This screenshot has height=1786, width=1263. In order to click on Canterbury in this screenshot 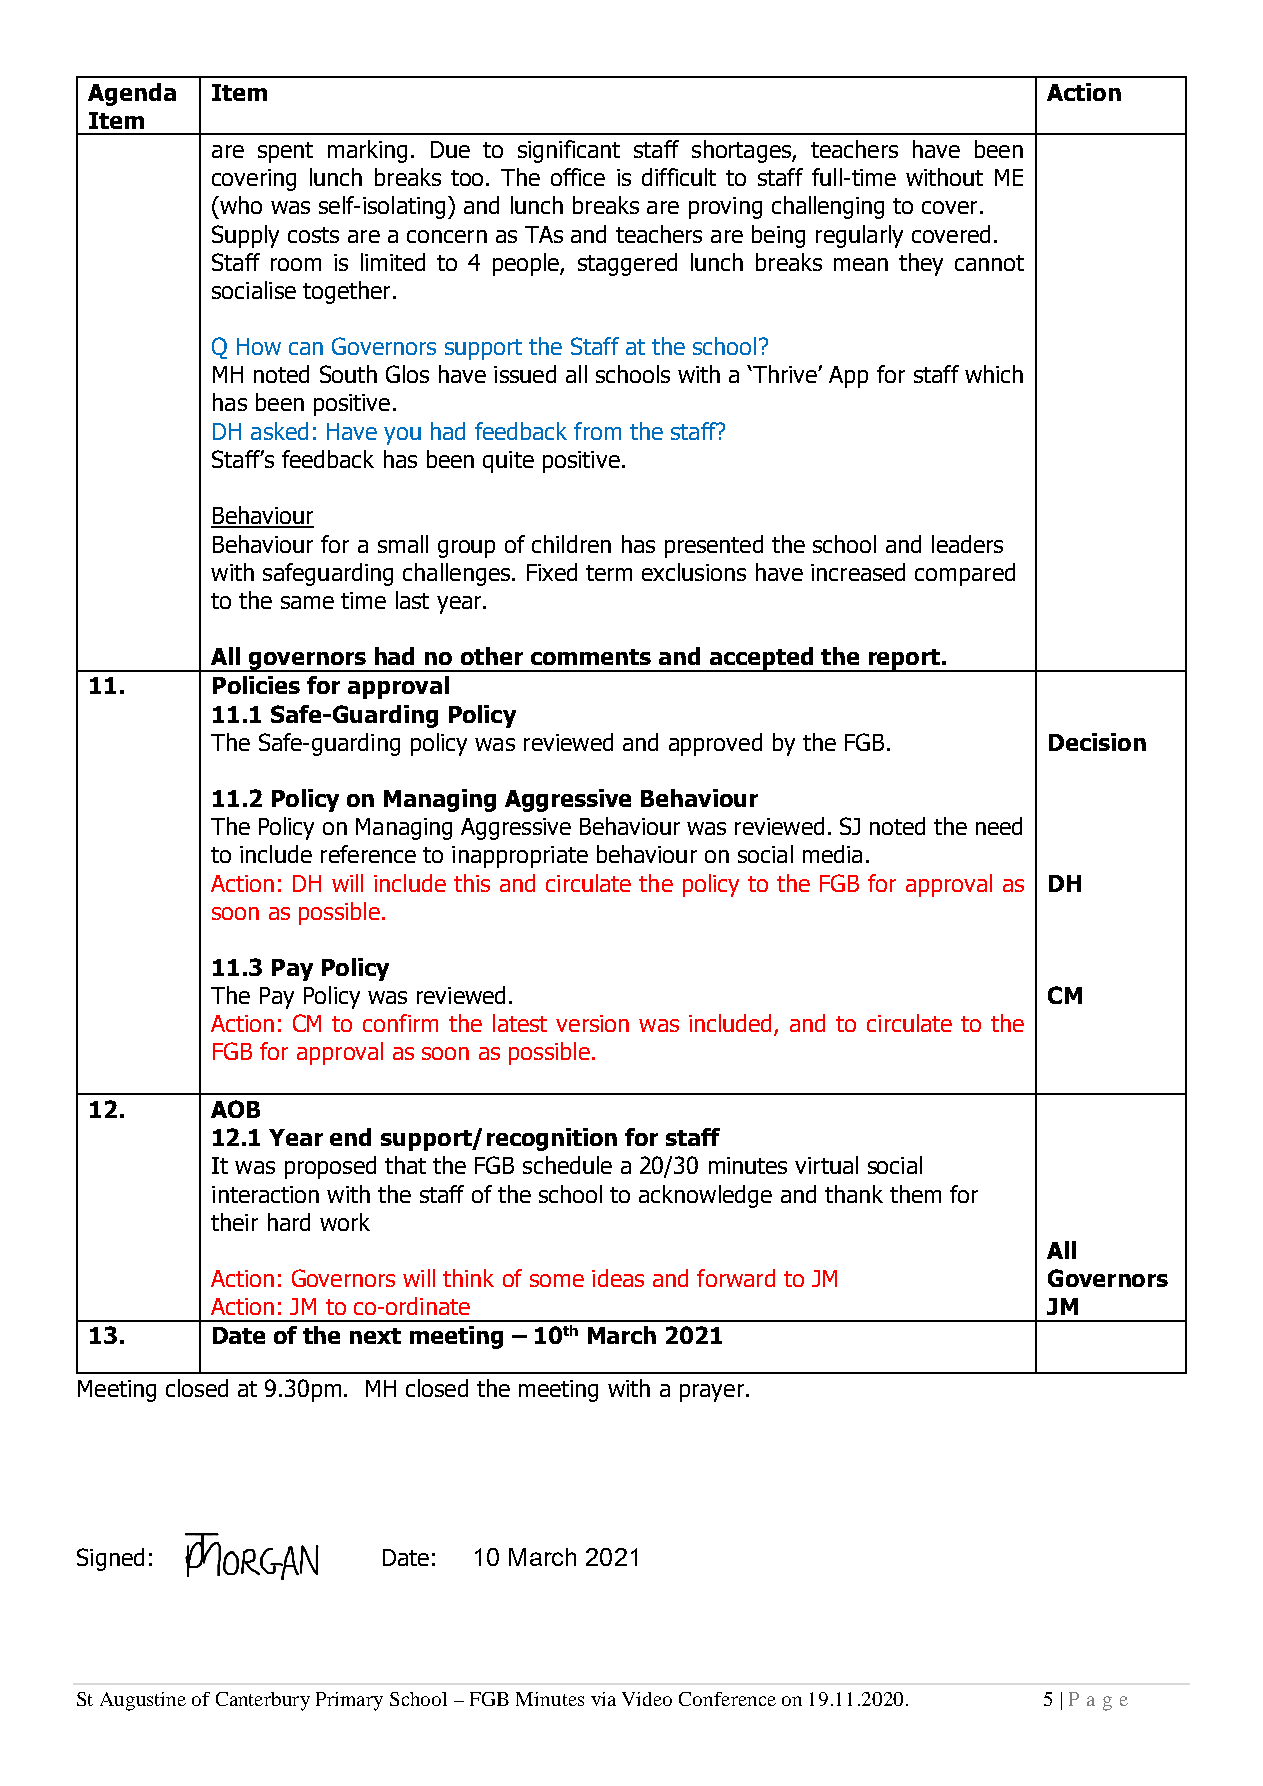, I will do `click(263, 1701)`.
